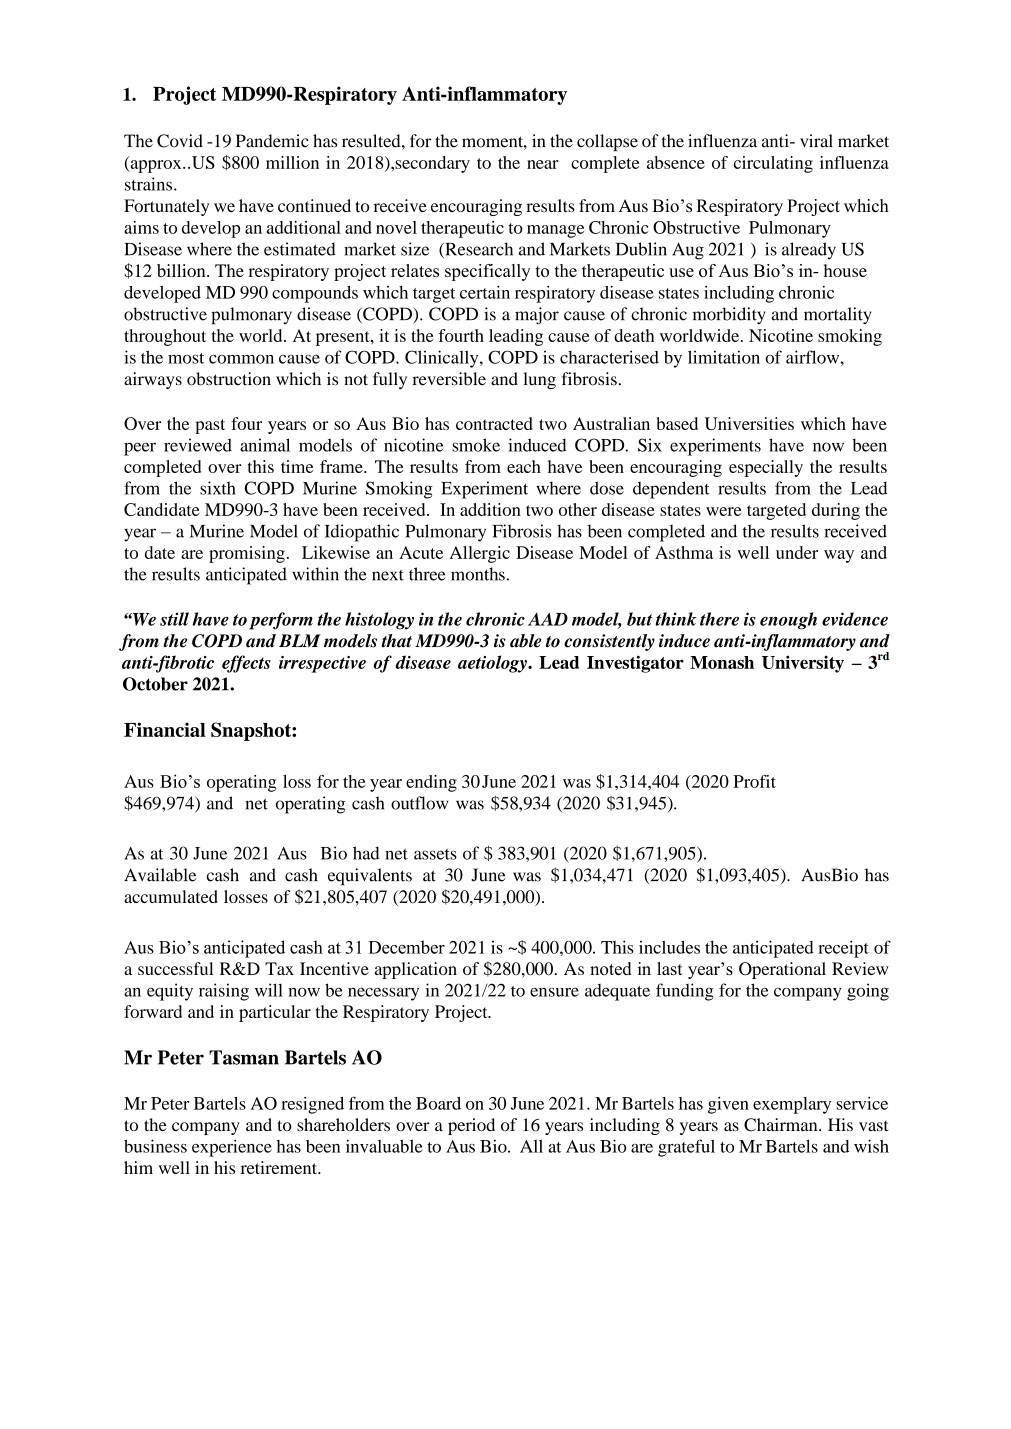 The image size is (1011, 1429). I want to click on University, so click(803, 664).
